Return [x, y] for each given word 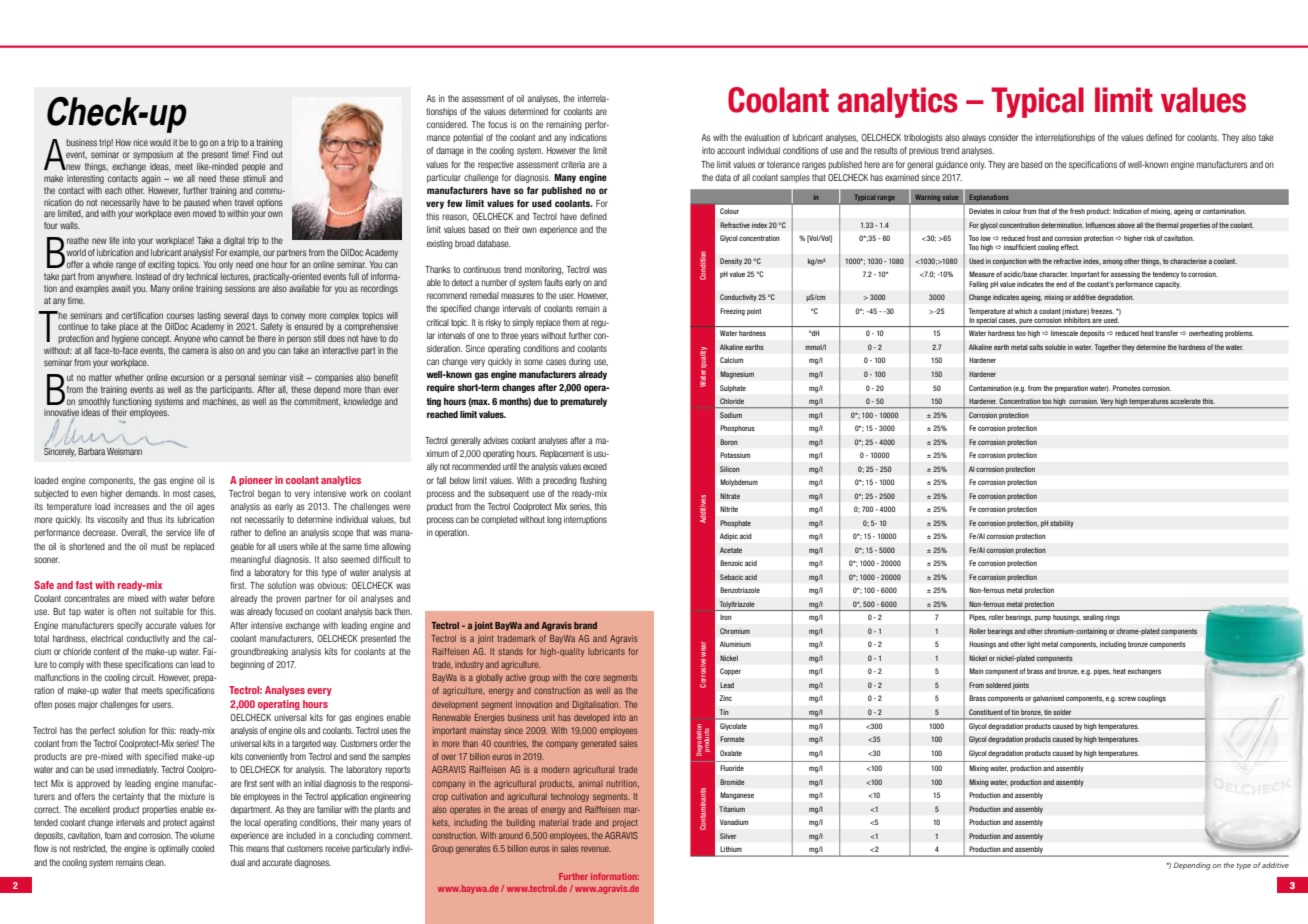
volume [202, 835]
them [571, 322]
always [974, 138]
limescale [1064, 333]
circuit [144, 677]
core [592, 678]
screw [1127, 699]
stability [1062, 524]
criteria [573, 164]
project [625, 823]
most [181, 493]
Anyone [187, 339]
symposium [153, 155]
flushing [593, 481]
